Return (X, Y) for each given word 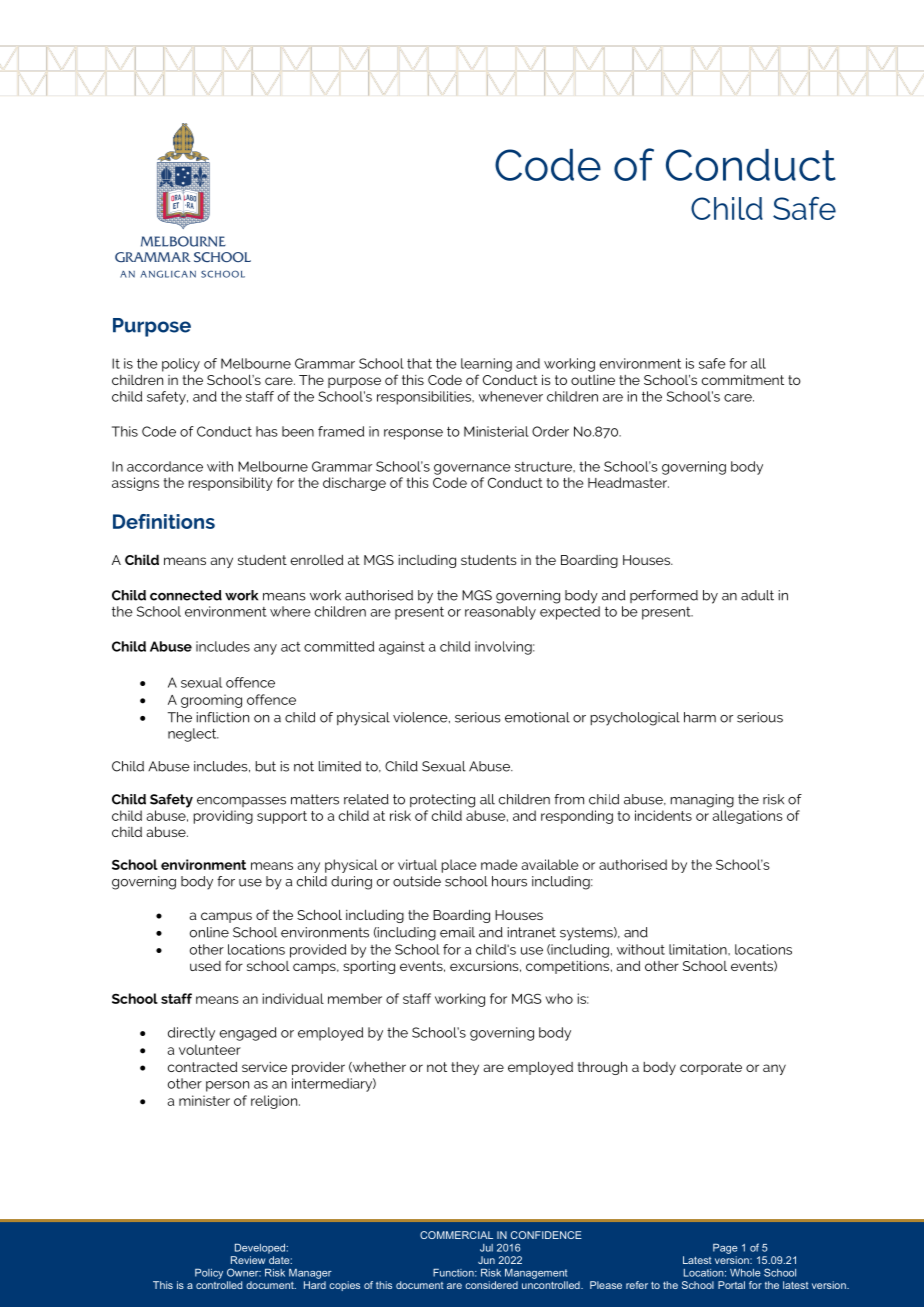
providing (223, 817)
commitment (743, 379)
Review (248, 1260)
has (267, 431)
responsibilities (425, 398)
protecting (442, 801)
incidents (663, 815)
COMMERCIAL (456, 1235)
